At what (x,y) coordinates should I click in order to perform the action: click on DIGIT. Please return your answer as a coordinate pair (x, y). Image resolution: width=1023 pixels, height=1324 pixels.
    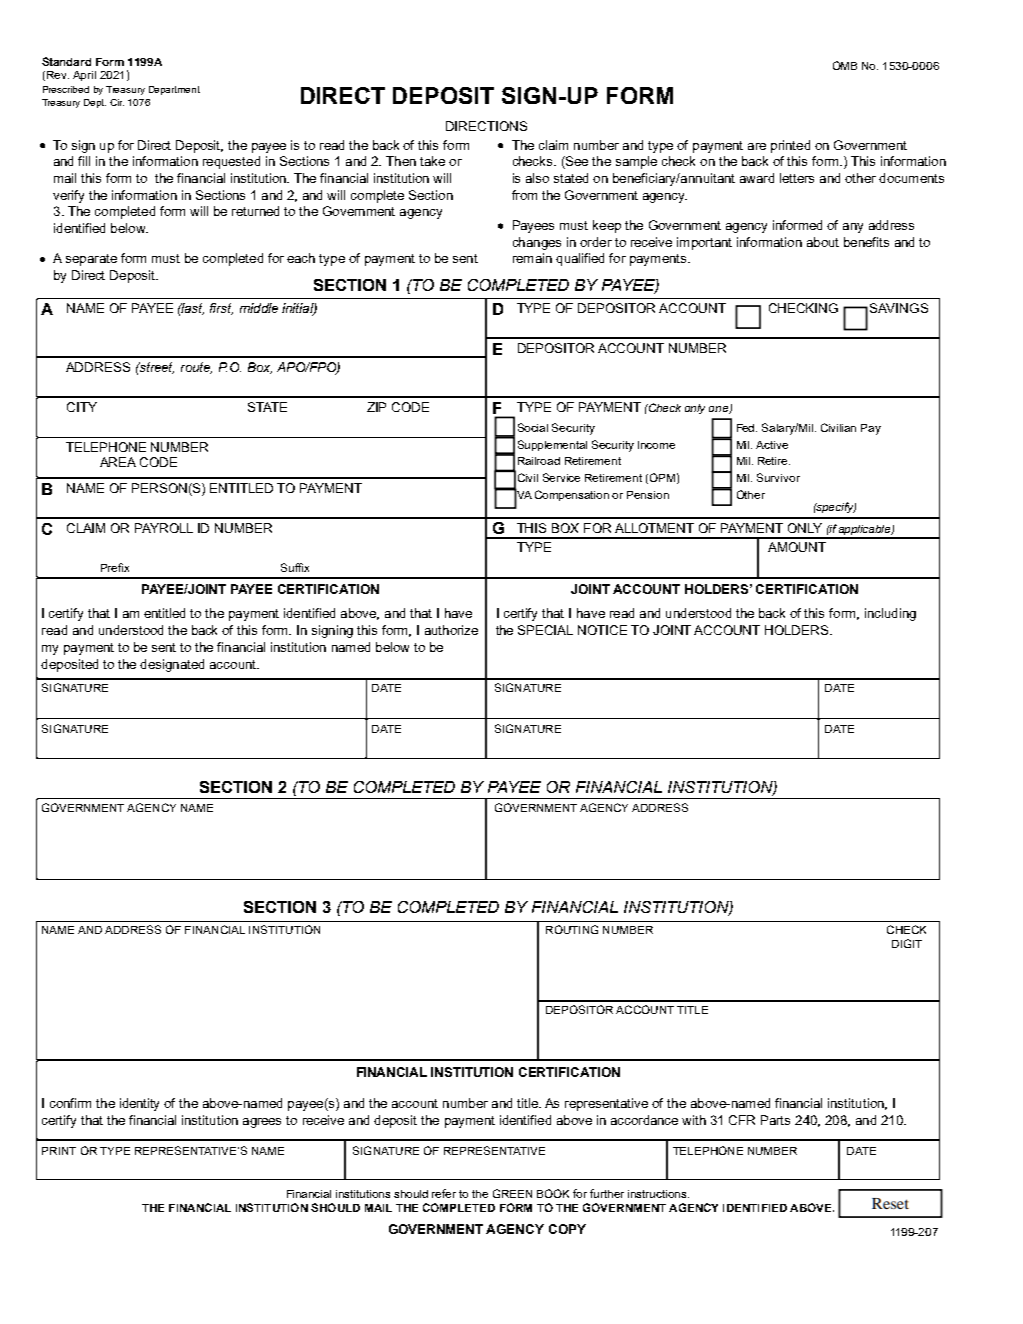
    Looking at the image, I should click on (907, 943).
